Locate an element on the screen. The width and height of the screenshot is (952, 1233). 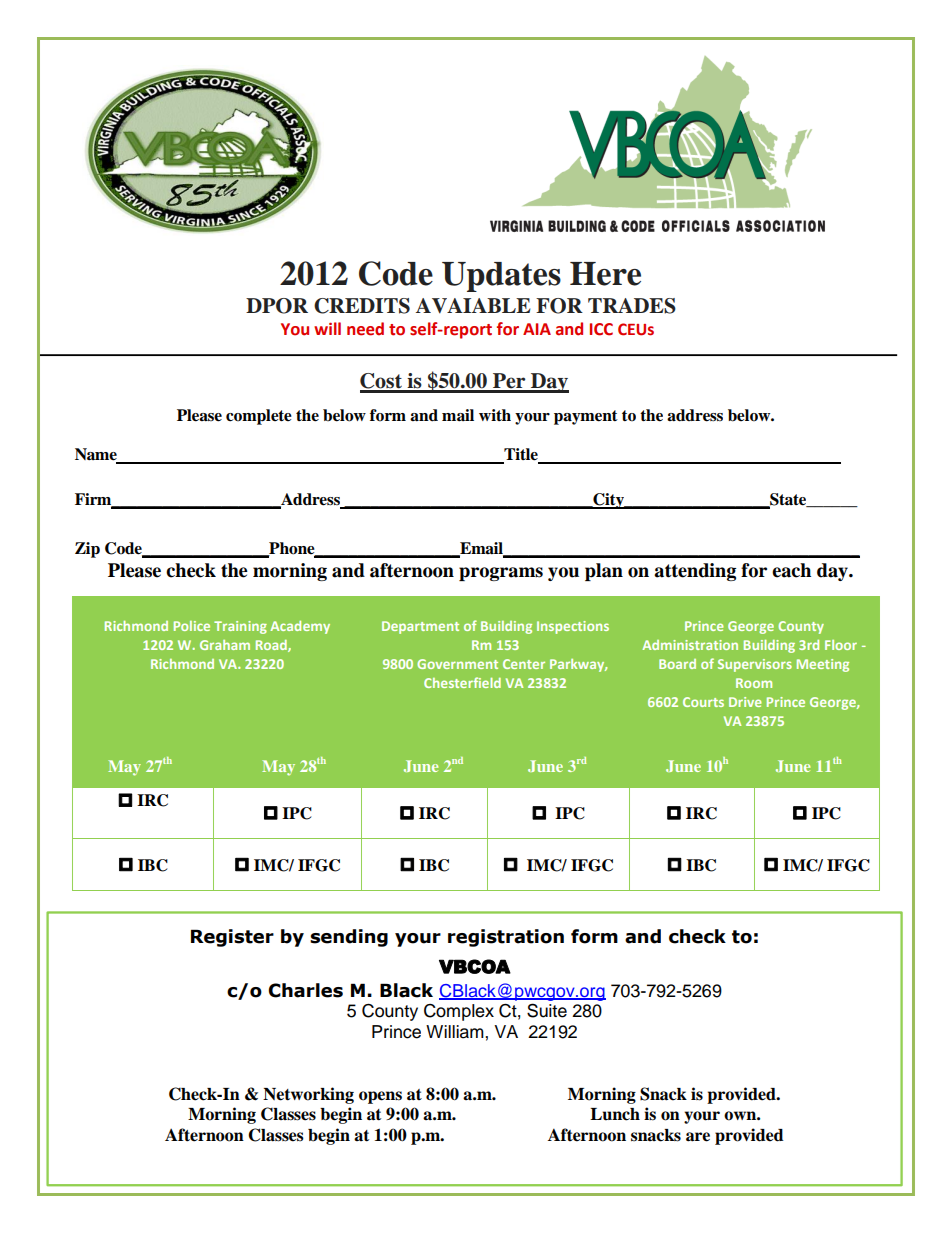
Graham is located at coordinates (225, 645).
